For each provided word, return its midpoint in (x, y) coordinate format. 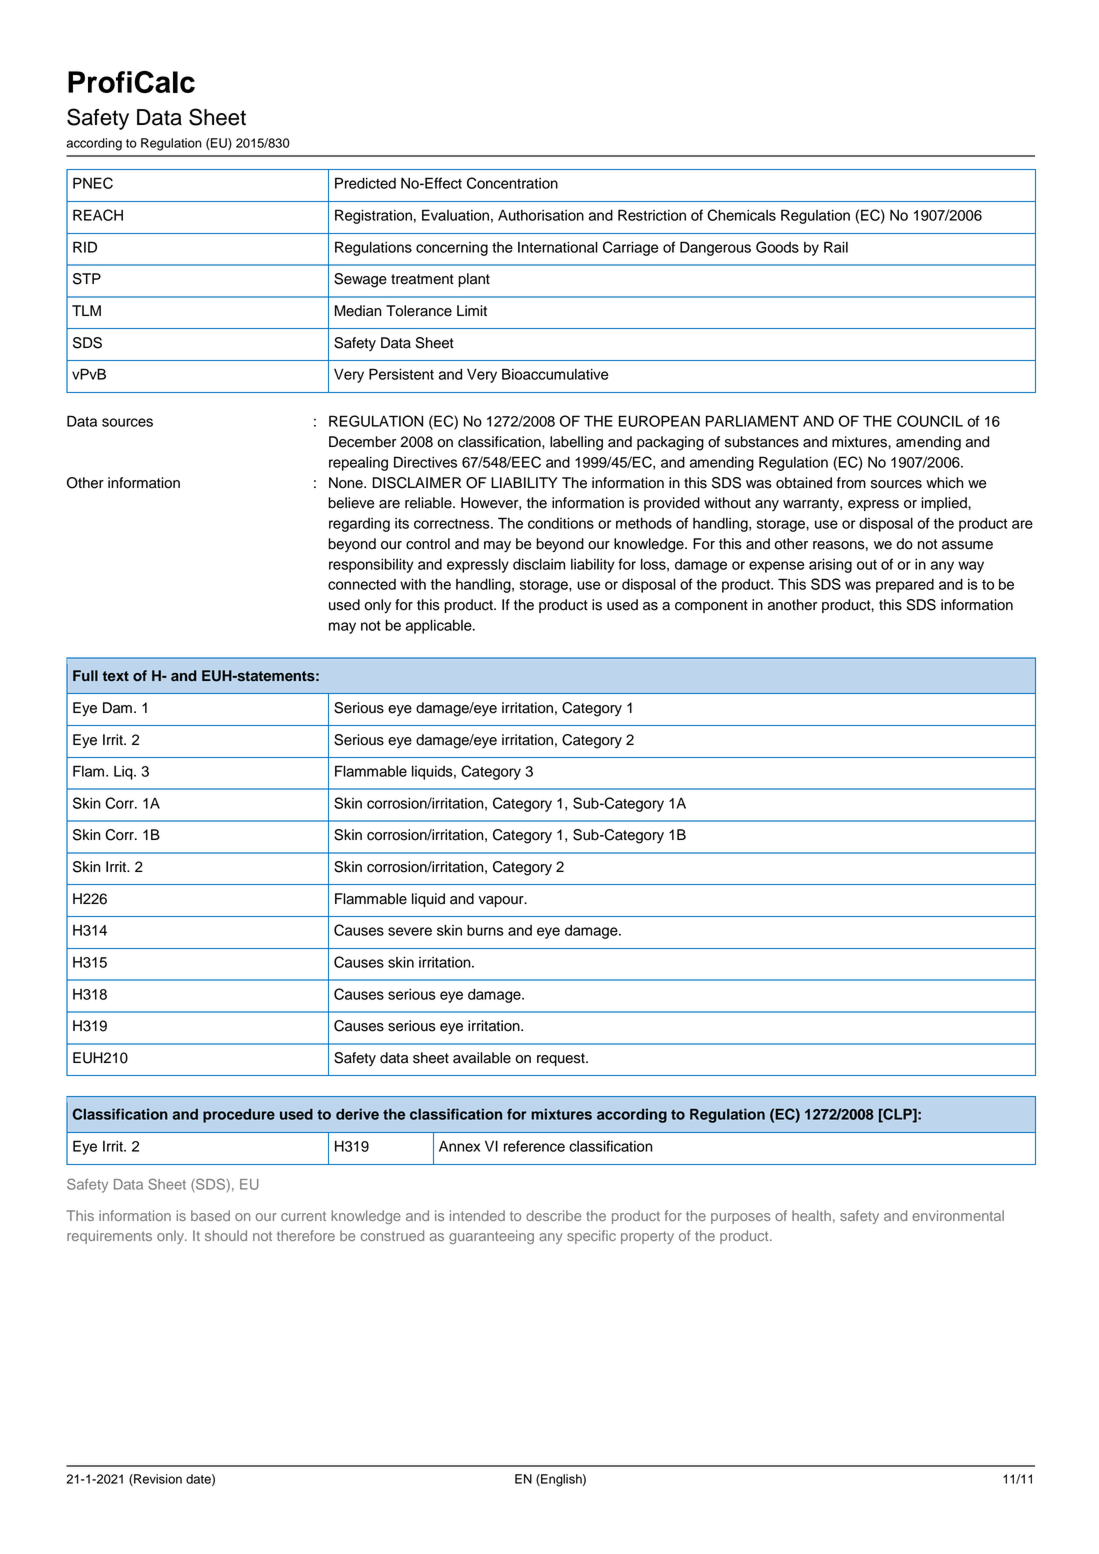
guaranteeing (491, 1237)
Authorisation (541, 215)
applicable (440, 626)
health (811, 1215)
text (115, 676)
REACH (98, 215)
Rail (836, 247)
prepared (905, 586)
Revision (157, 1480)
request (562, 1059)
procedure (239, 1116)
